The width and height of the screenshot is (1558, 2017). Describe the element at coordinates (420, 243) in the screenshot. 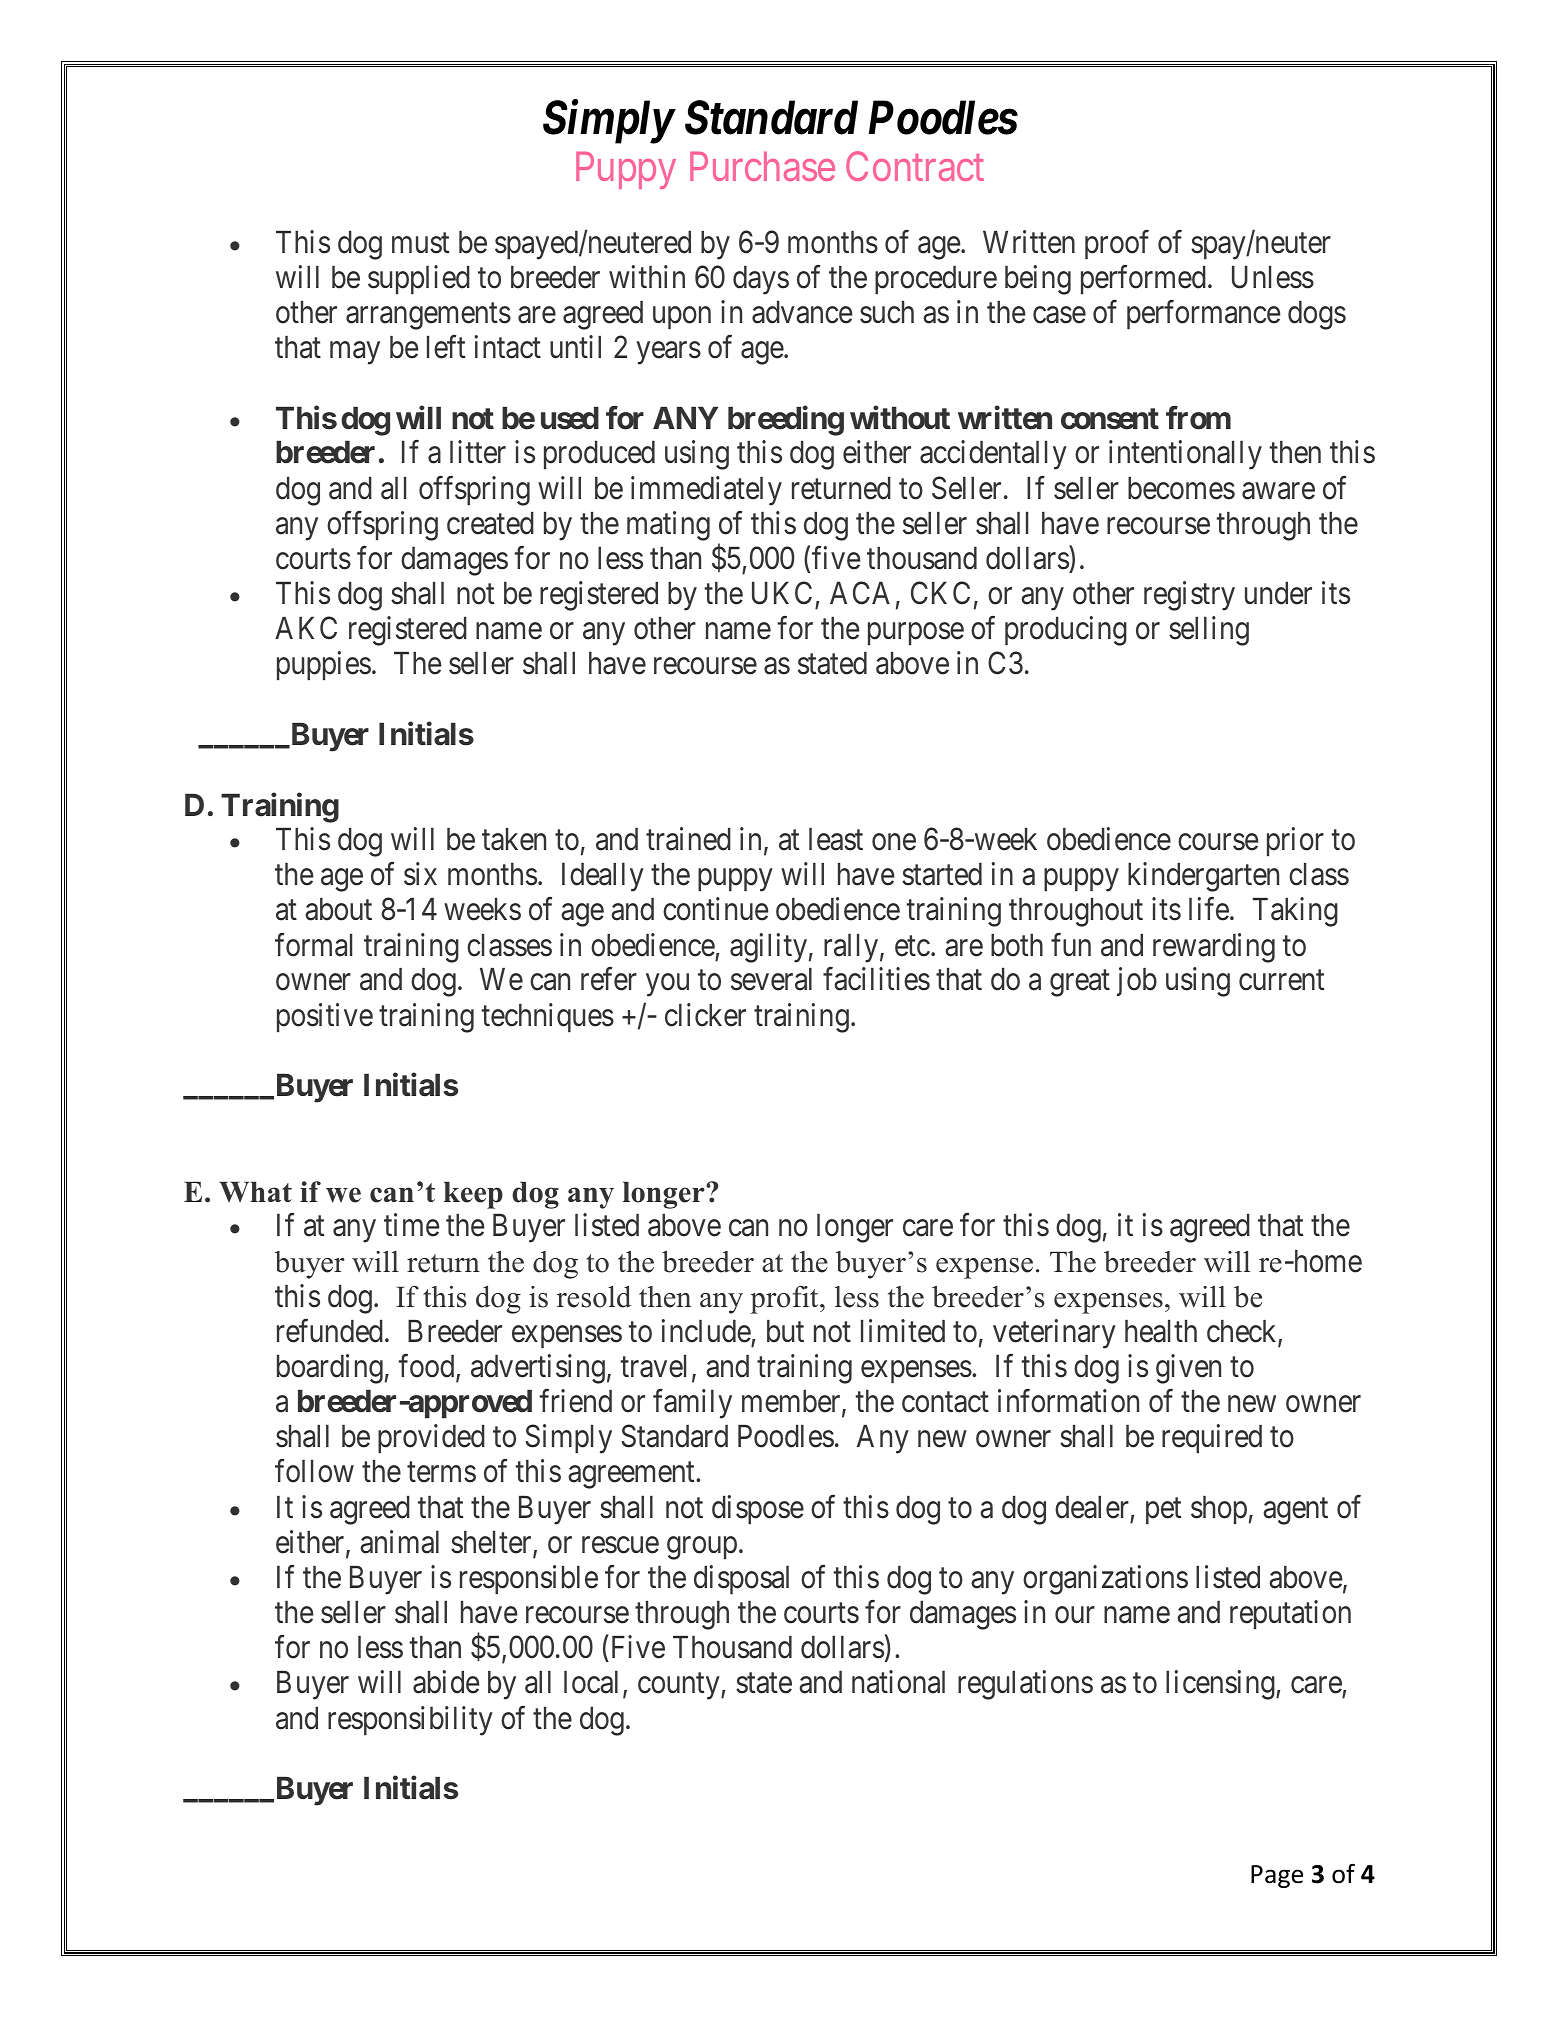

I see `must` at that location.
